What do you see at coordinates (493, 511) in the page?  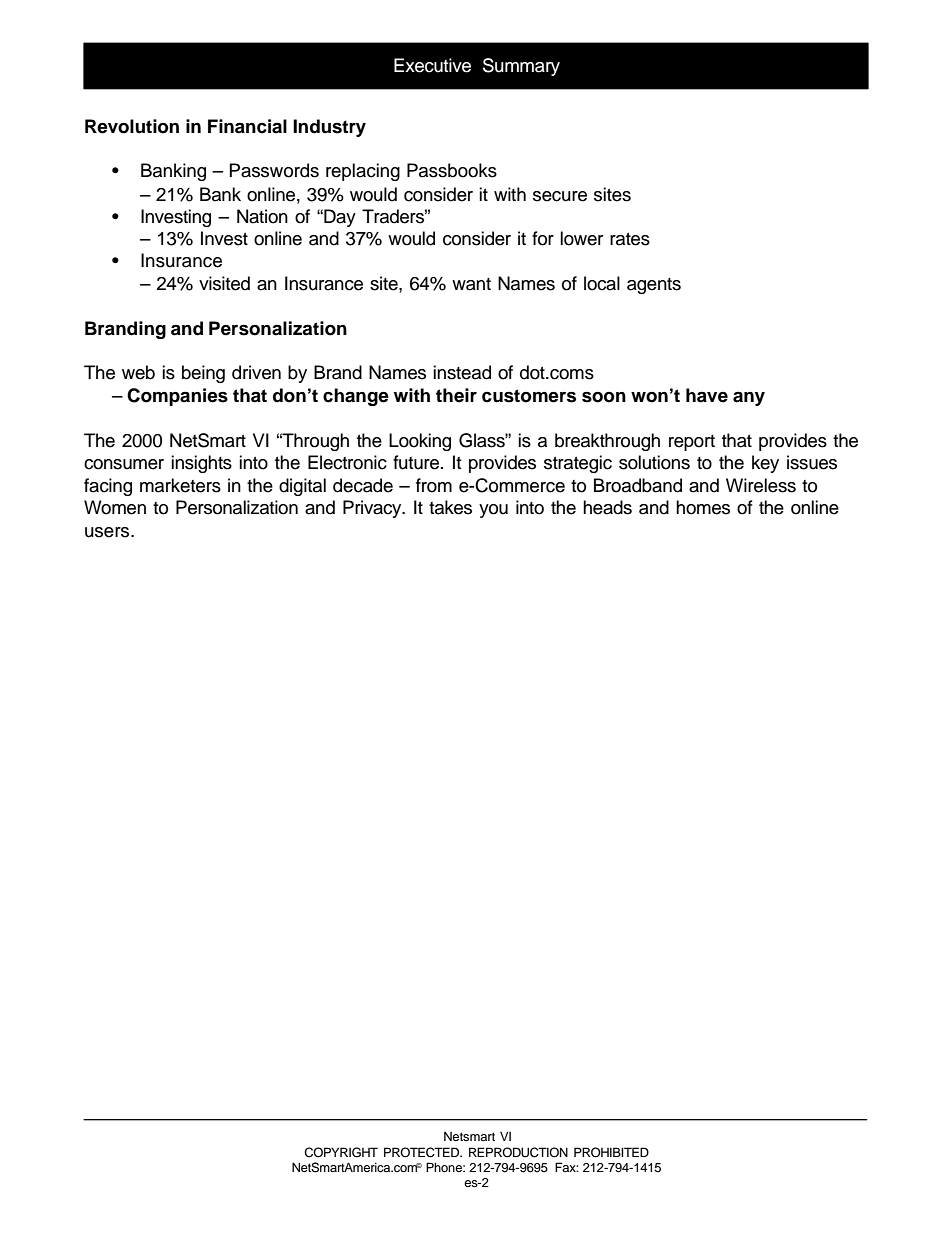 I see `you` at bounding box center [493, 511].
